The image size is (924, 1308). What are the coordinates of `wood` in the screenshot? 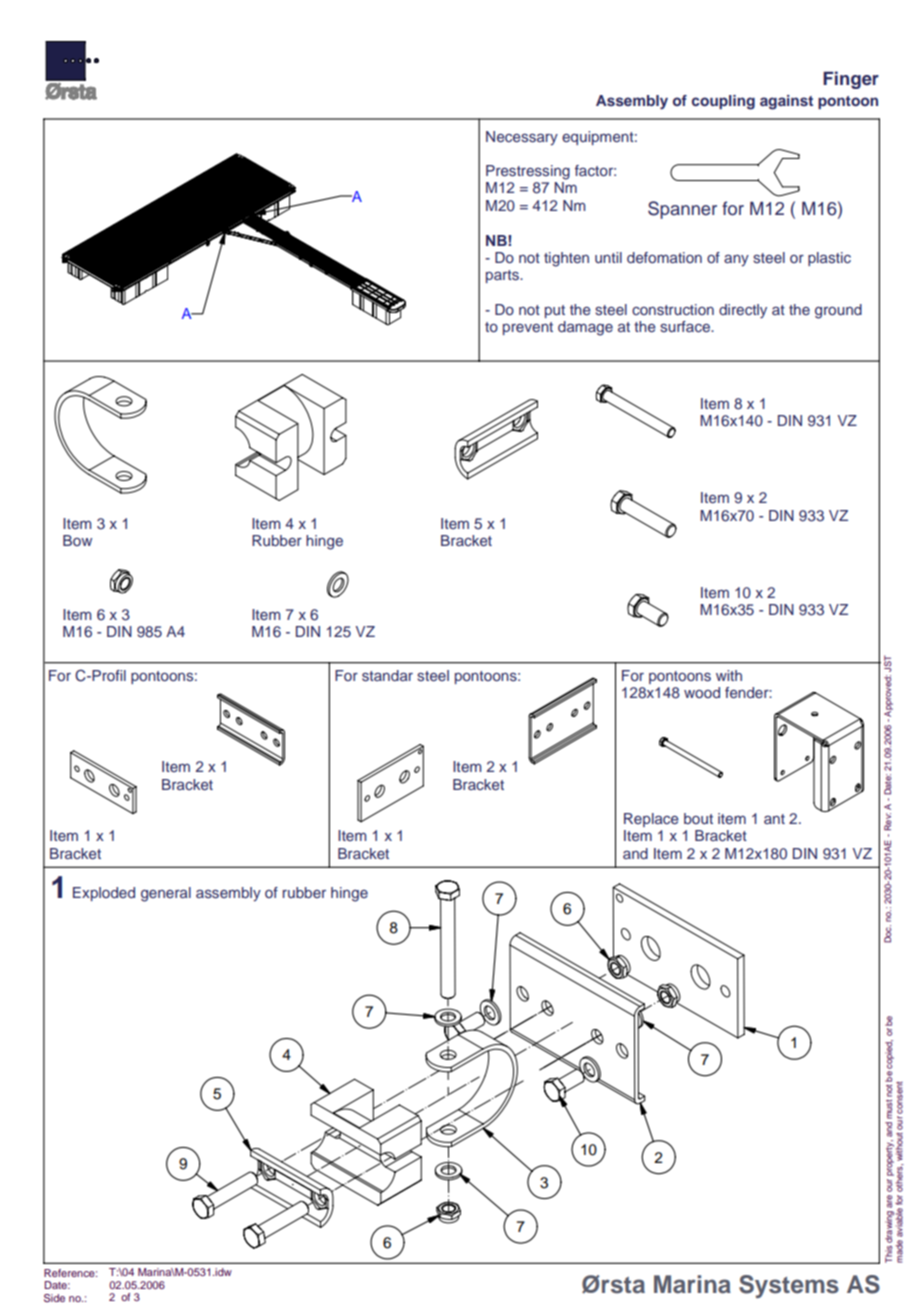 It's located at (702, 692).
